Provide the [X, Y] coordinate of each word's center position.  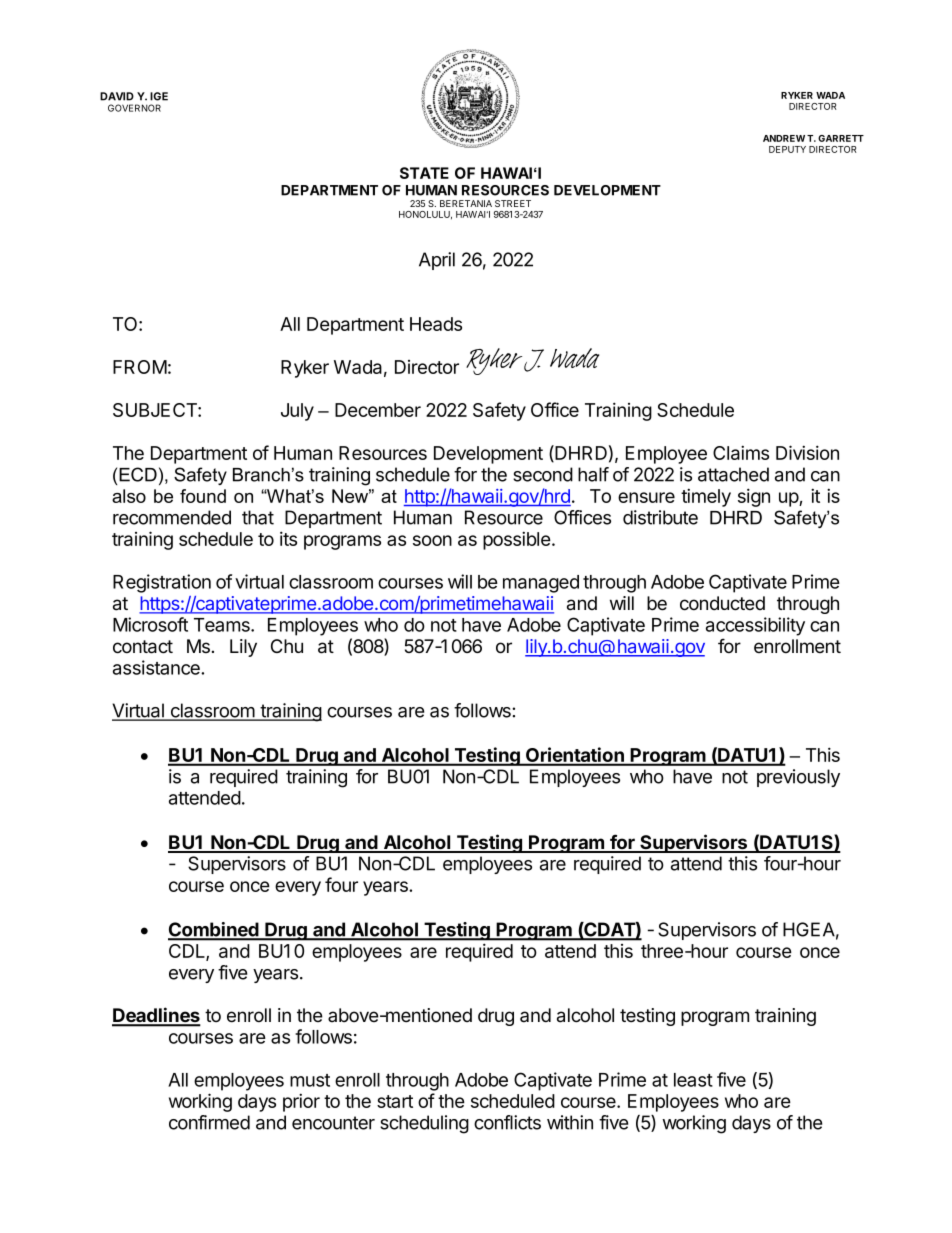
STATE [424, 173]
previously [798, 778]
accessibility [755, 626]
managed [541, 584]
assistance [157, 667]
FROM [140, 367]
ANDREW [784, 138]
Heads [436, 324]
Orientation [575, 756]
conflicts [507, 1122]
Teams [223, 625]
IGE [159, 96]
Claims [741, 452]
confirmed [209, 1122]
